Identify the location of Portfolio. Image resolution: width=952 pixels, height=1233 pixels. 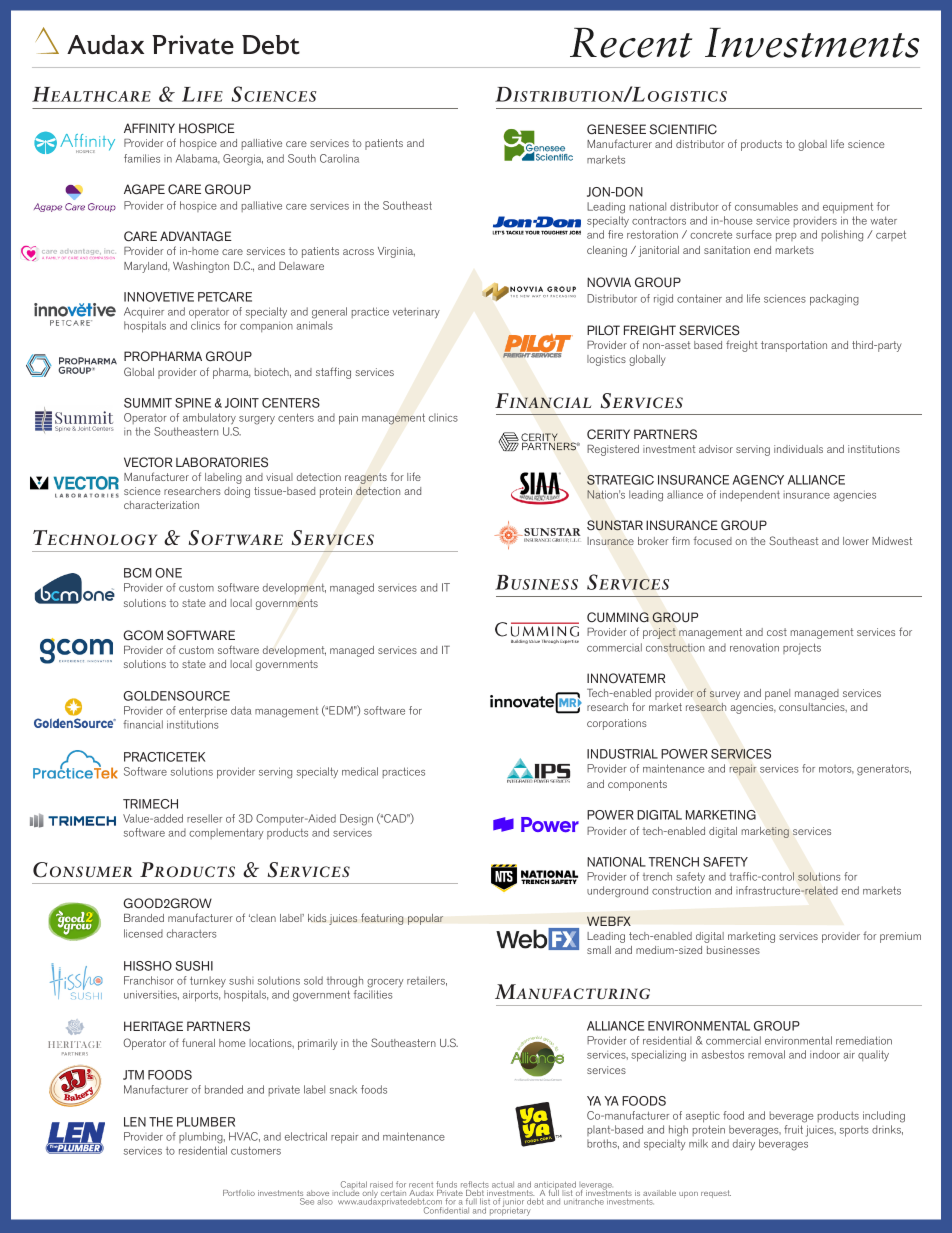
(239, 1192).
